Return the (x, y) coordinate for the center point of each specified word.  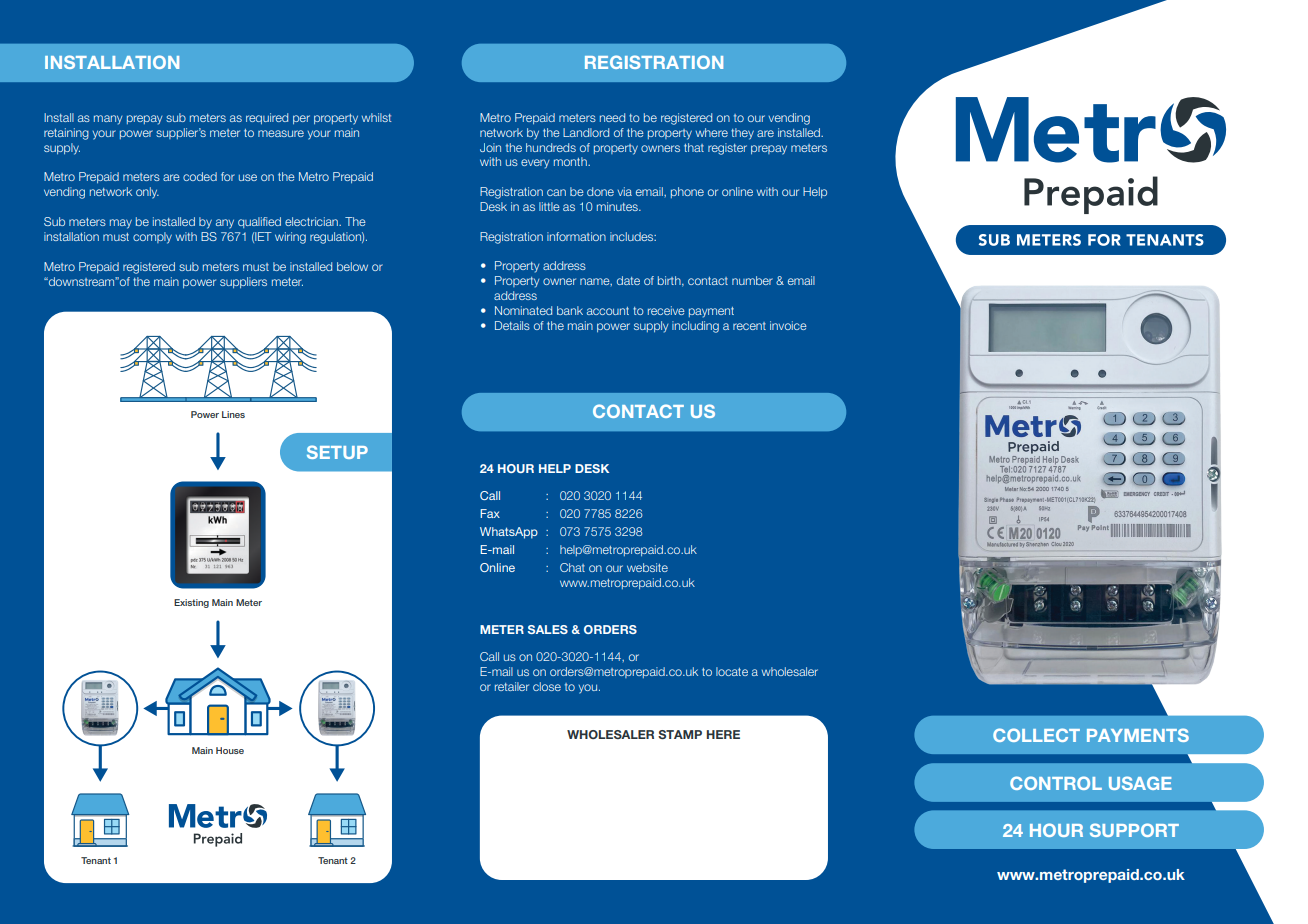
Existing (191, 603)
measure (281, 133)
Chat (572, 567)
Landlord (586, 132)
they (742, 134)
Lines (233, 414)
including (695, 327)
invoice (788, 325)
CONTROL (1056, 783)
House (230, 750)
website (647, 567)
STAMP (680, 734)
